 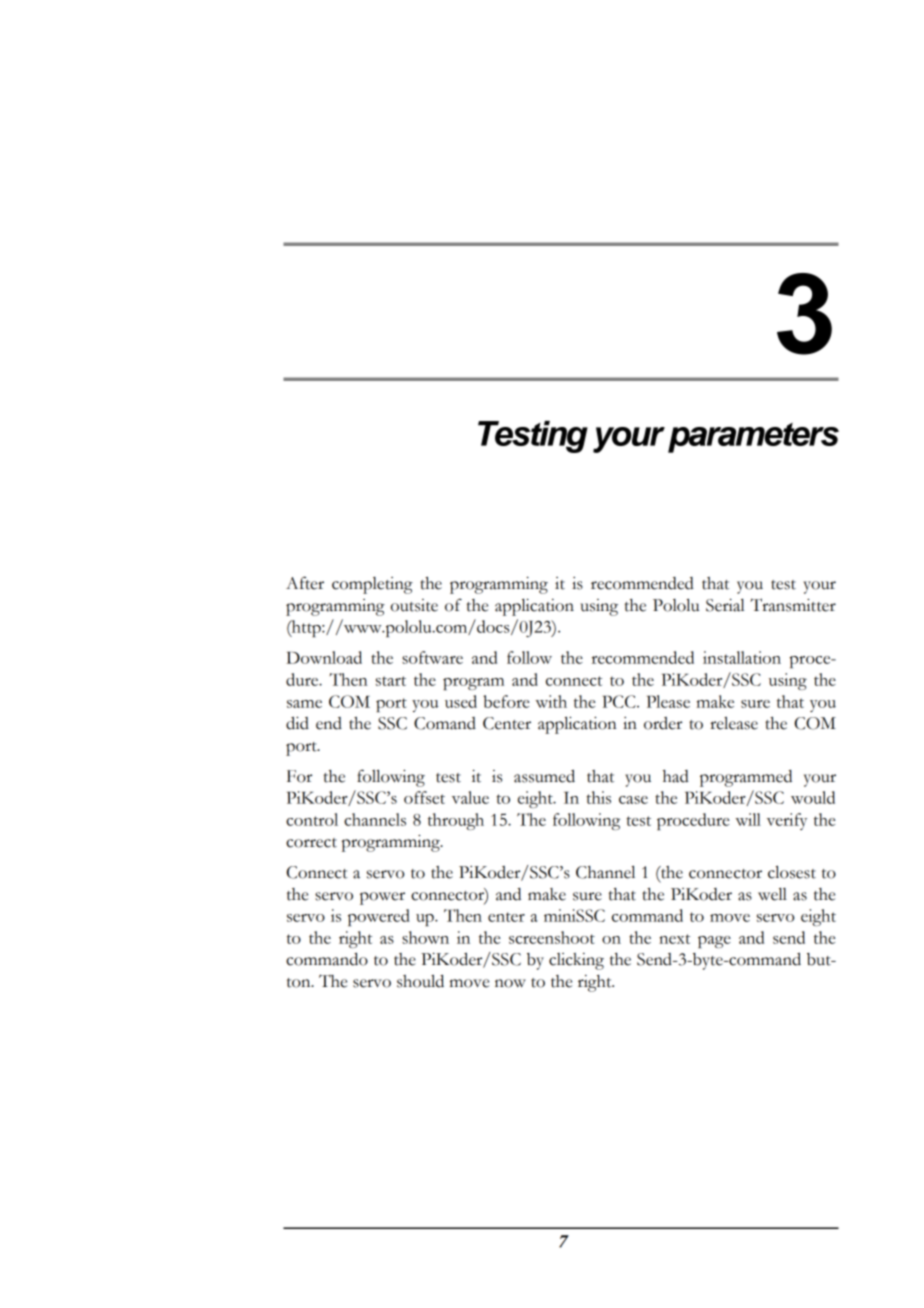 What do you see at coordinates (793, 605) in the screenshot?
I see `Transmitter` at bounding box center [793, 605].
